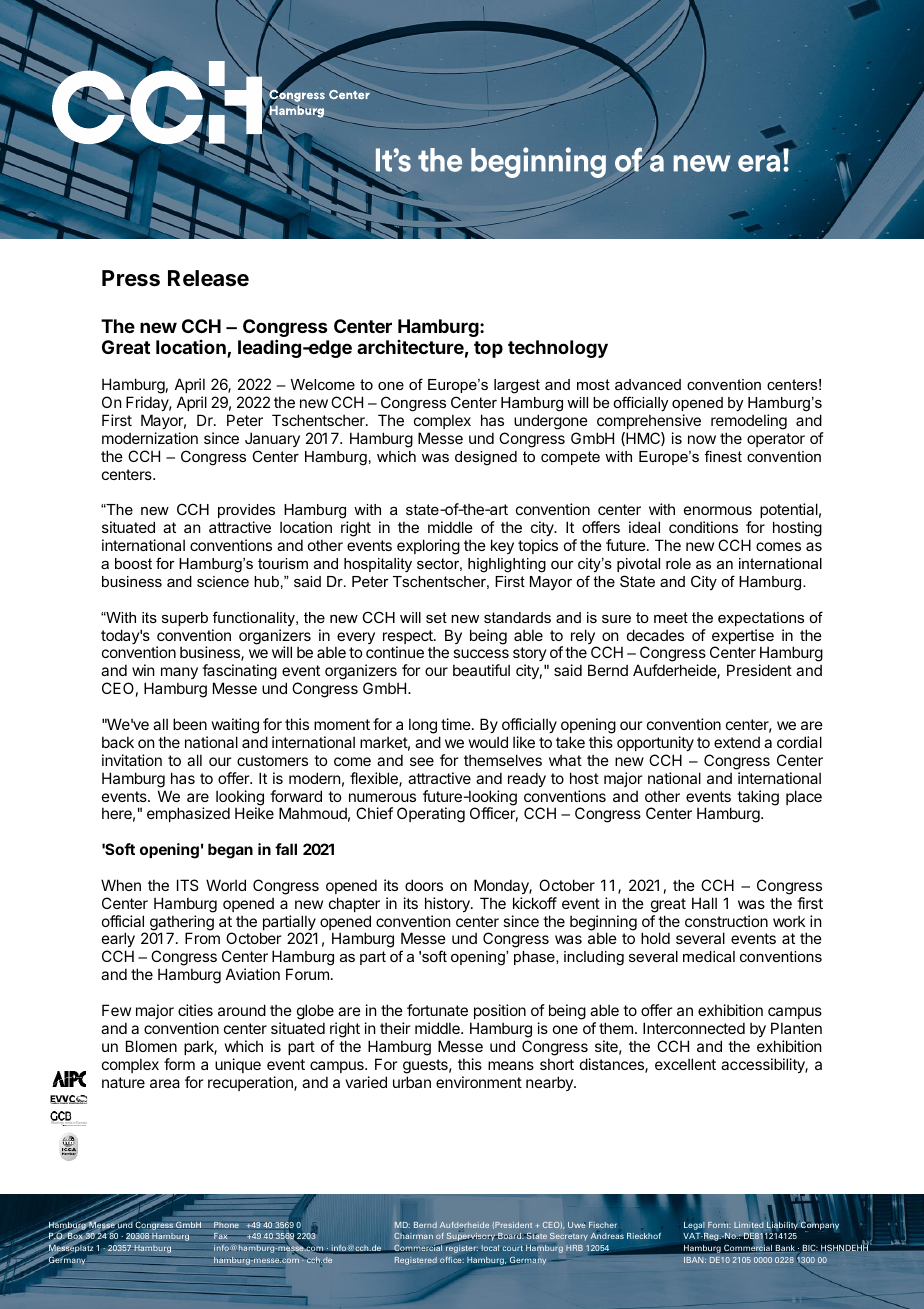  What do you see at coordinates (488, 742) in the image?
I see `would` at bounding box center [488, 742].
